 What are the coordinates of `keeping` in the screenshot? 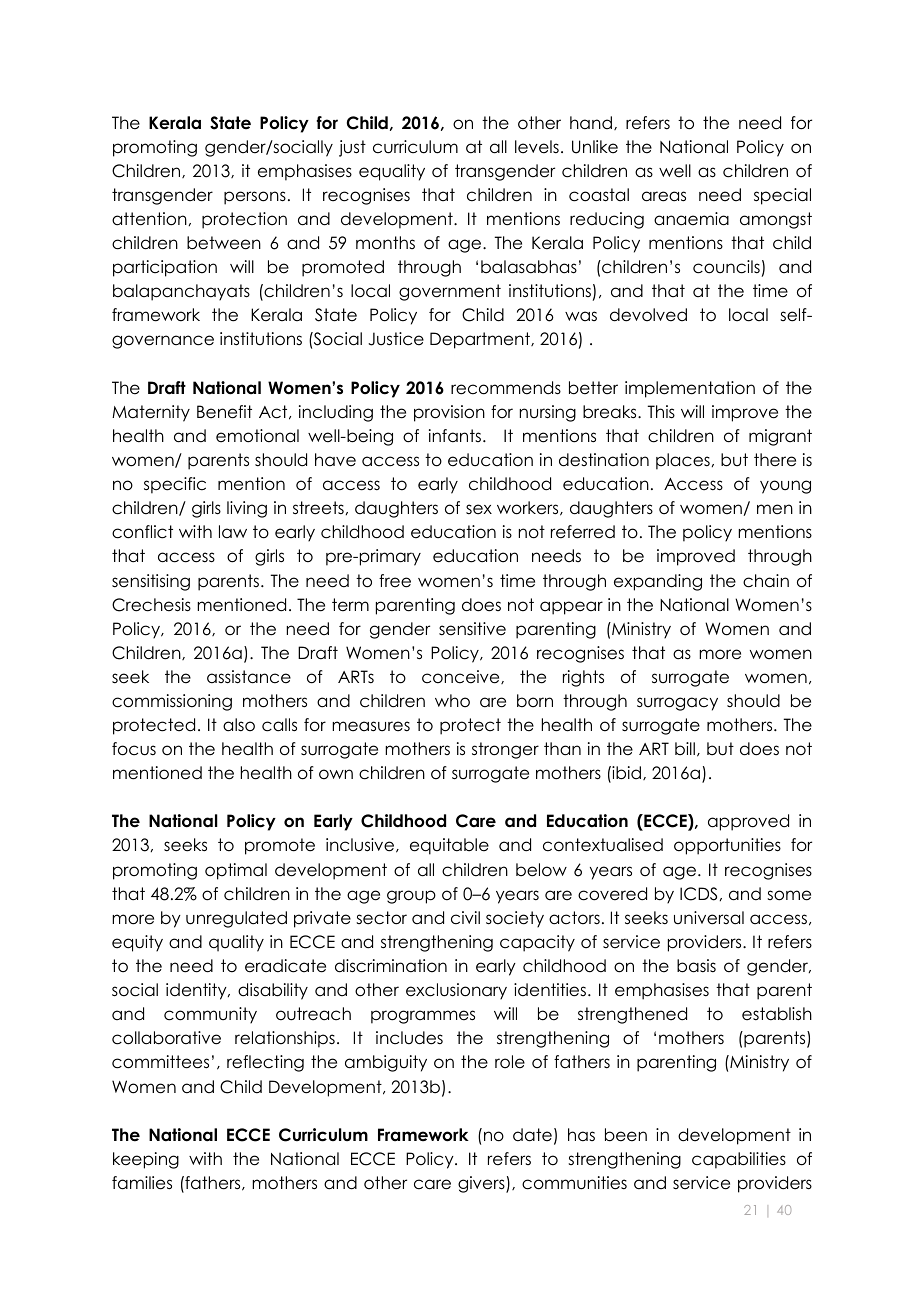 It's located at (146, 1160).
